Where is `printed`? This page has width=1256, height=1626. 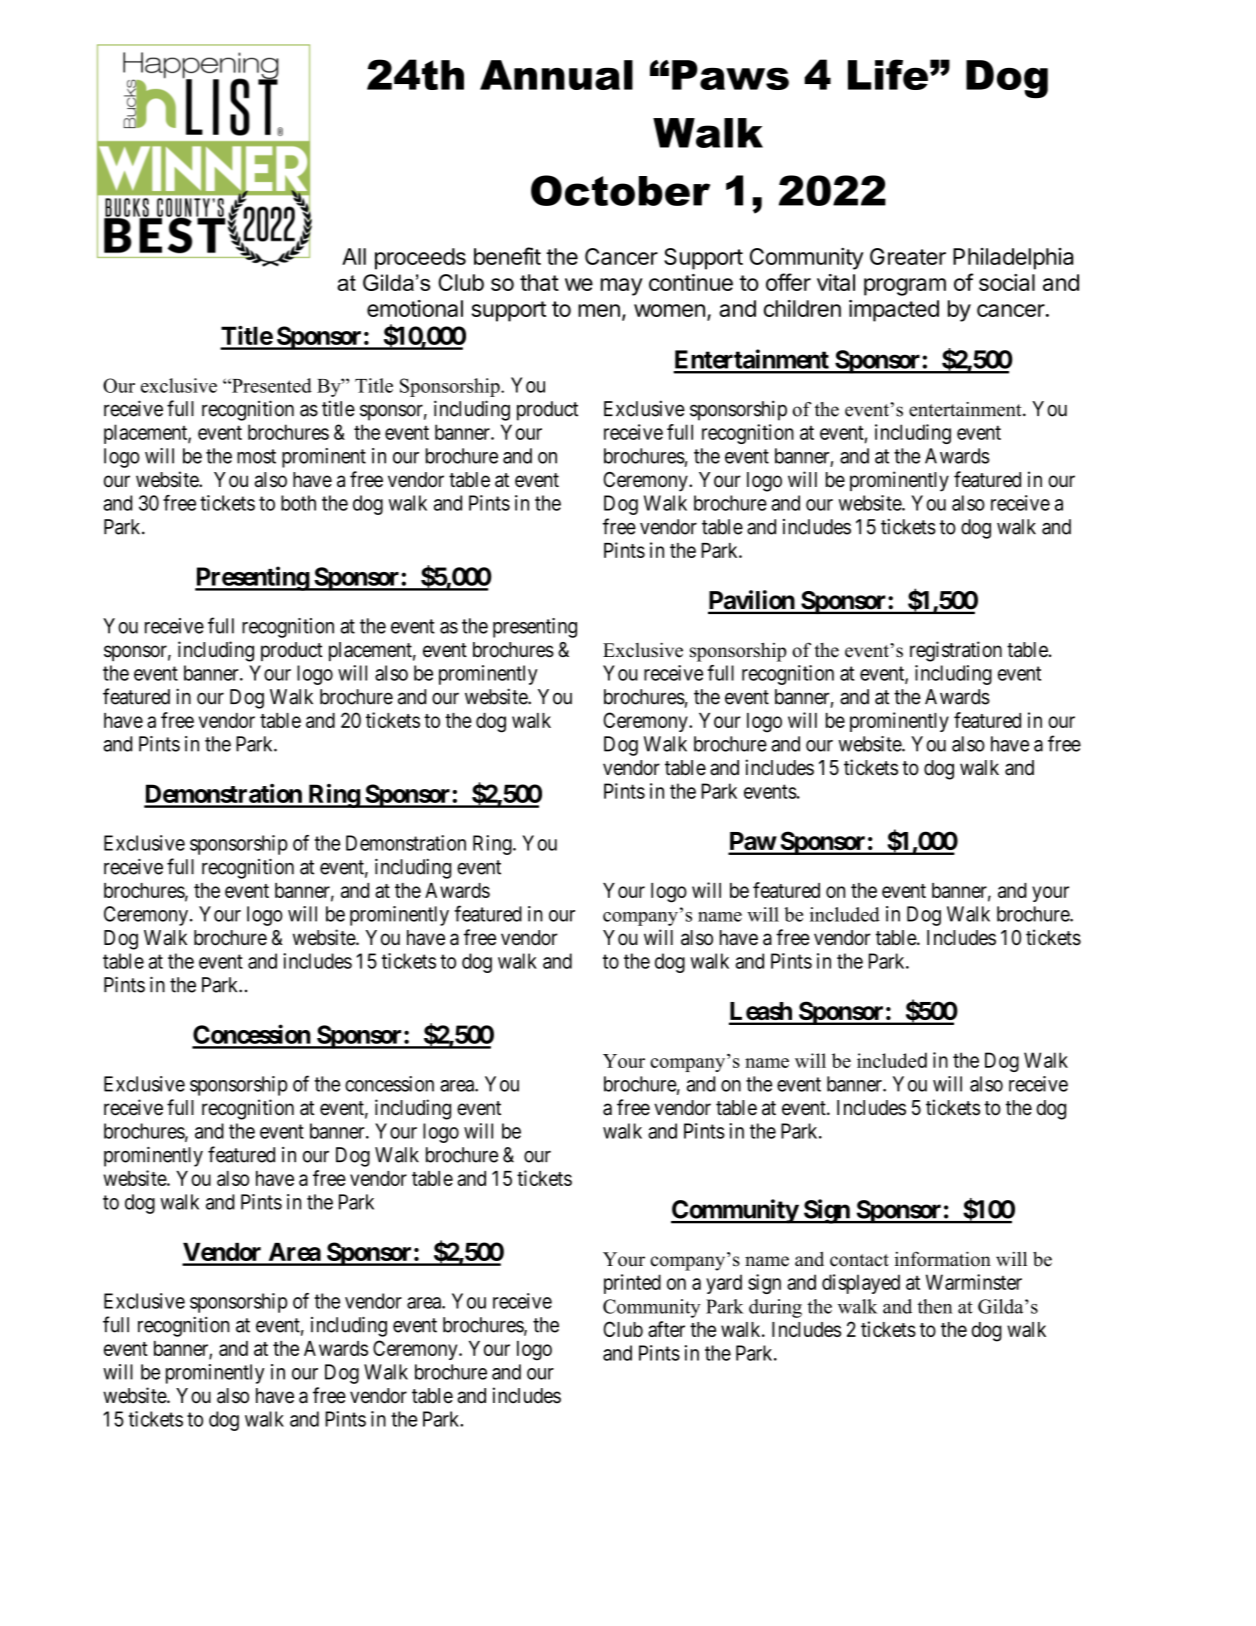 printed is located at coordinates (632, 1284).
